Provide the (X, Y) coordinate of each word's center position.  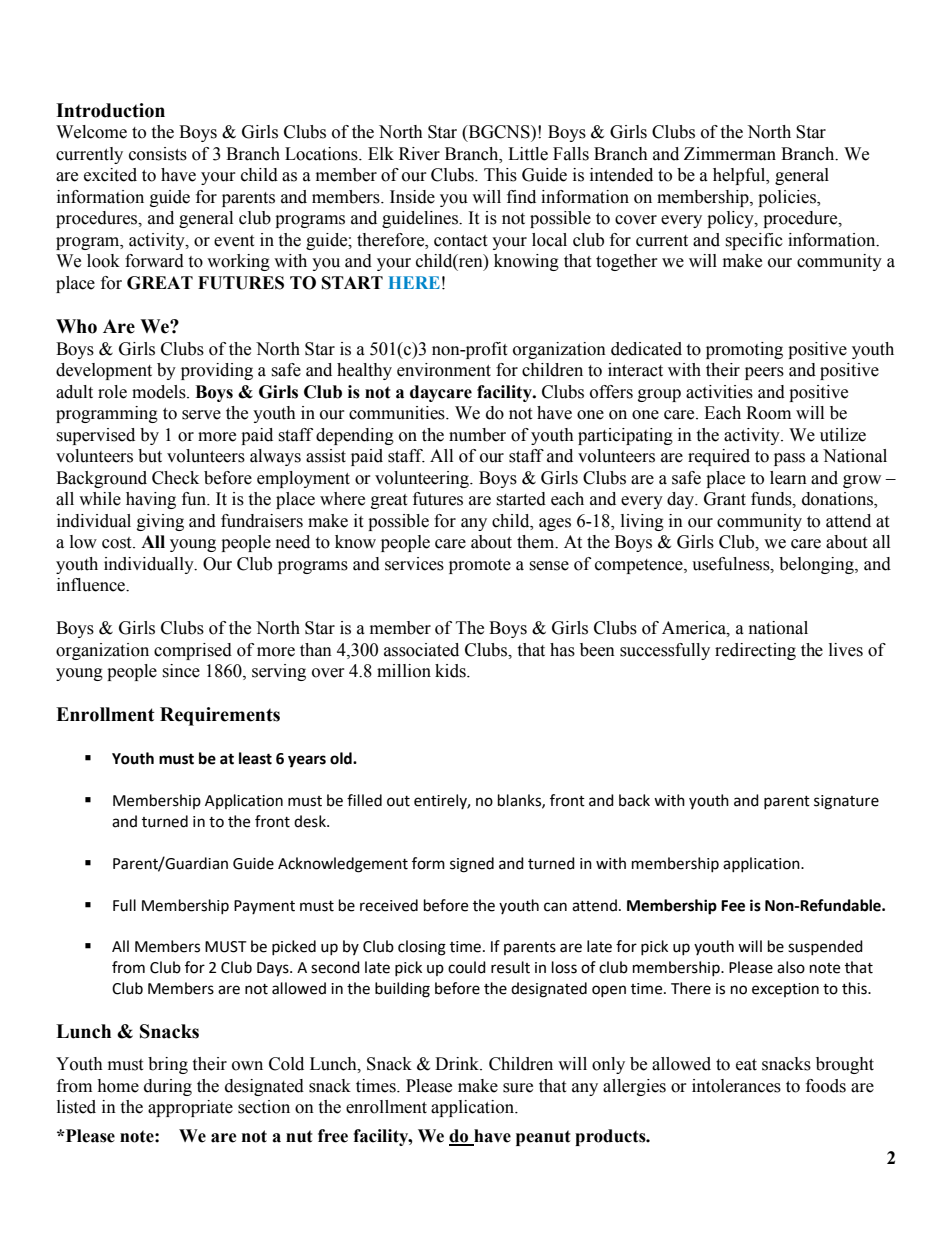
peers (764, 373)
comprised (193, 651)
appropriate (190, 1108)
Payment (264, 907)
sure (518, 1088)
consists (158, 154)
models (160, 392)
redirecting (755, 651)
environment (444, 370)
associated (421, 650)
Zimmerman (730, 154)
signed (472, 865)
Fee (733, 906)
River (419, 154)
